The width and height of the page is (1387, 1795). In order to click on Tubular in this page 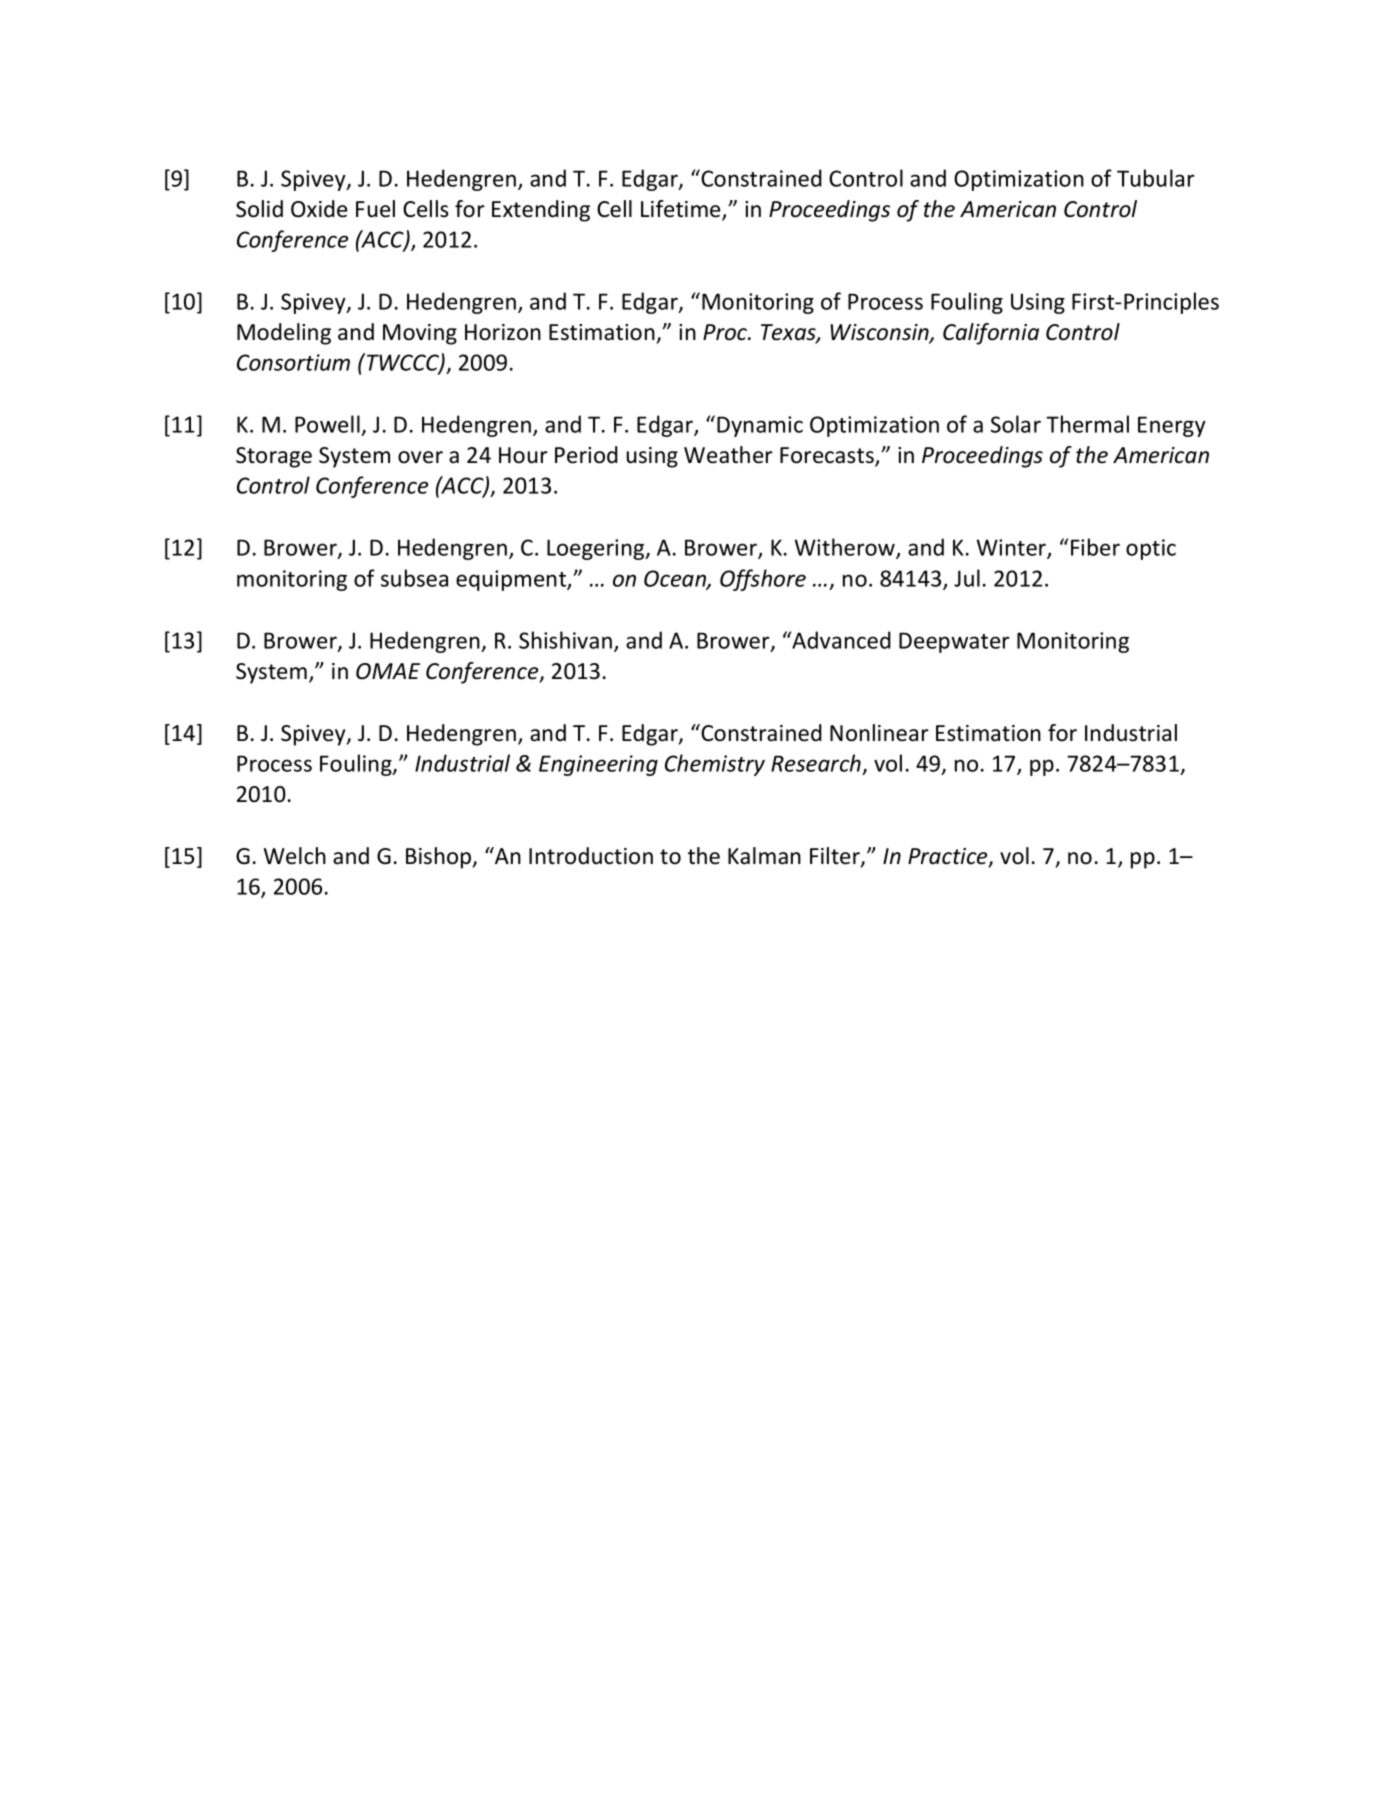, I will do `click(1156, 178)`.
